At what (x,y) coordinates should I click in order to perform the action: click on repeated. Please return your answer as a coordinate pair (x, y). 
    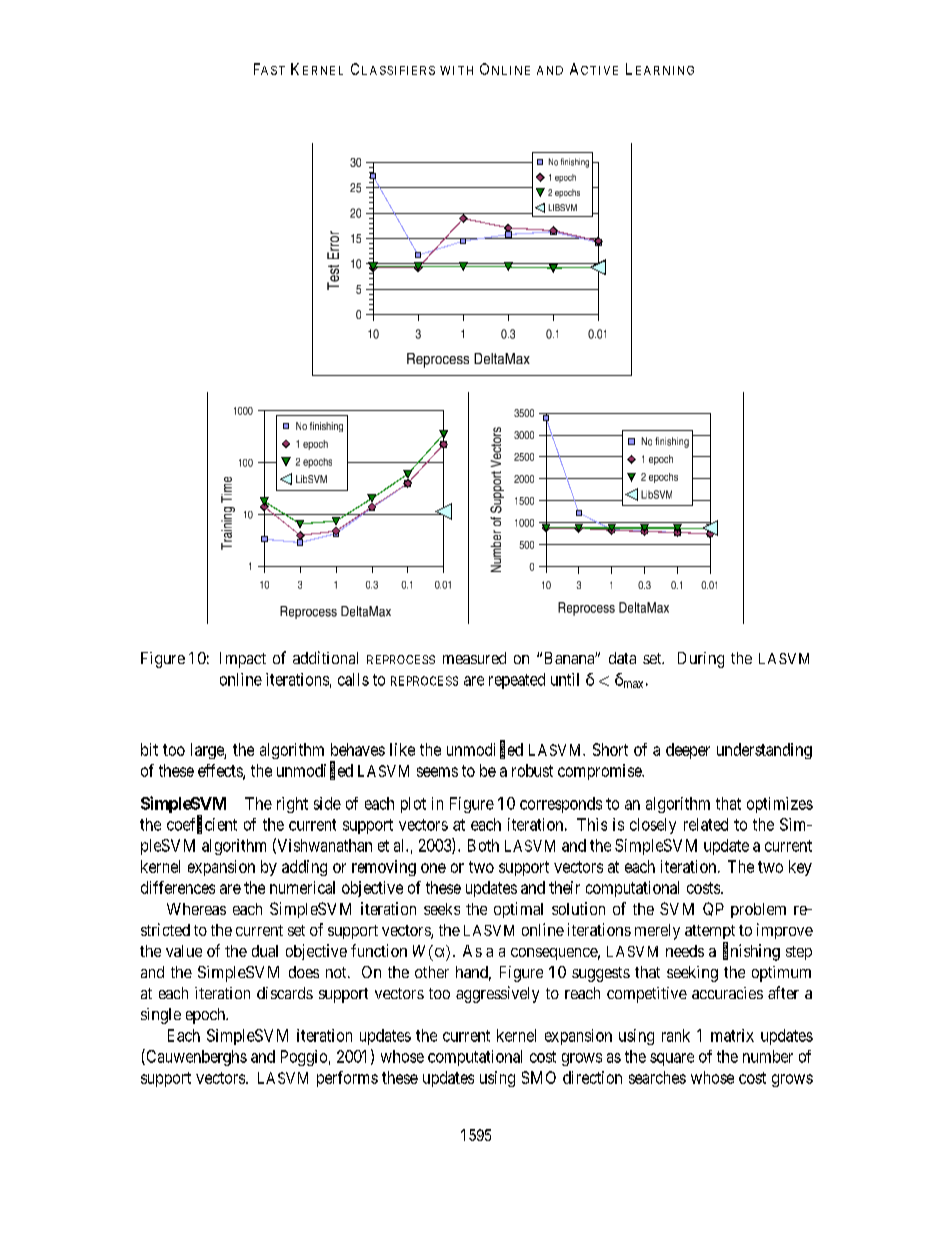
    Looking at the image, I should click on (517, 681).
